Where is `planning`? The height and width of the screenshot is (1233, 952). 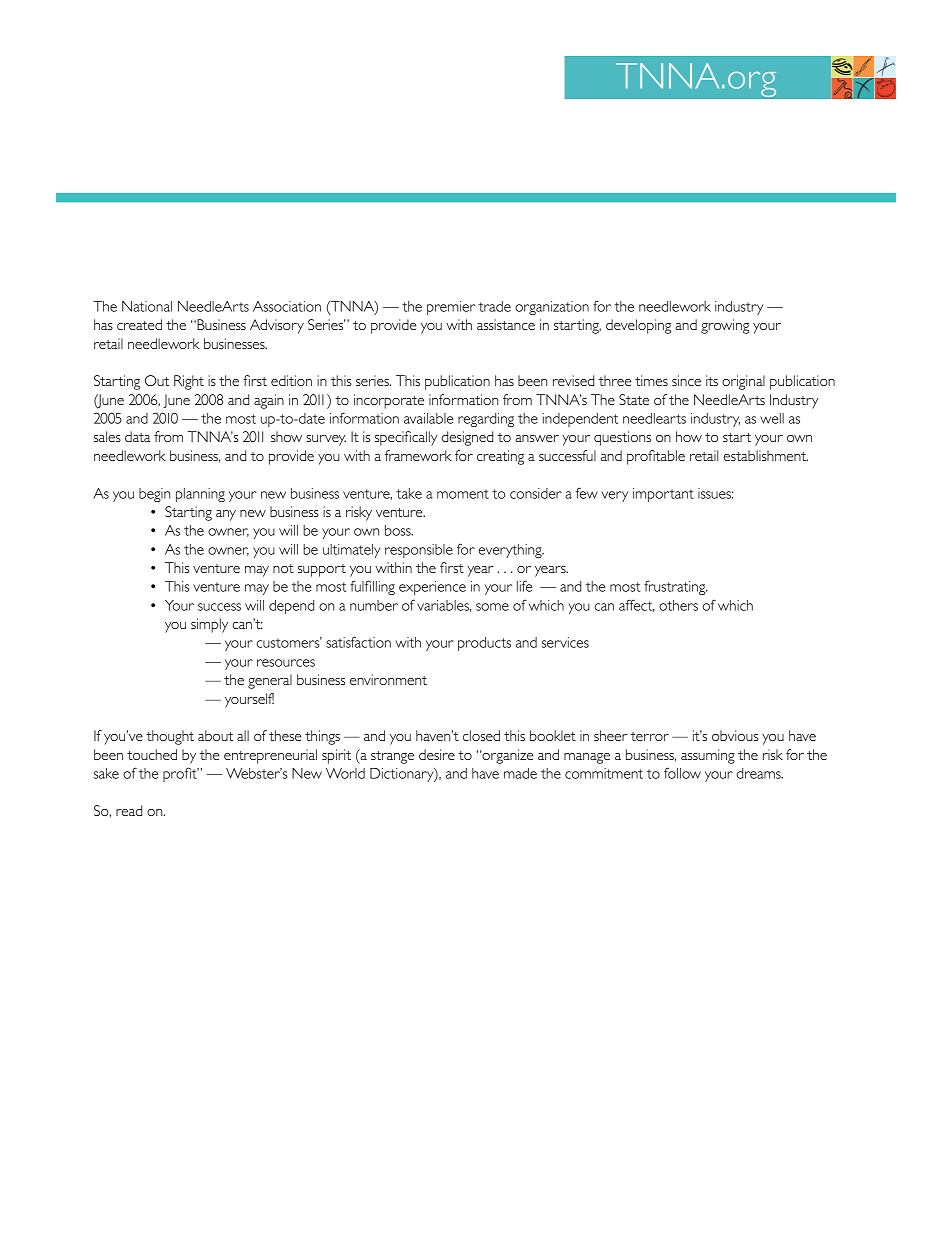 planning is located at coordinates (200, 495).
